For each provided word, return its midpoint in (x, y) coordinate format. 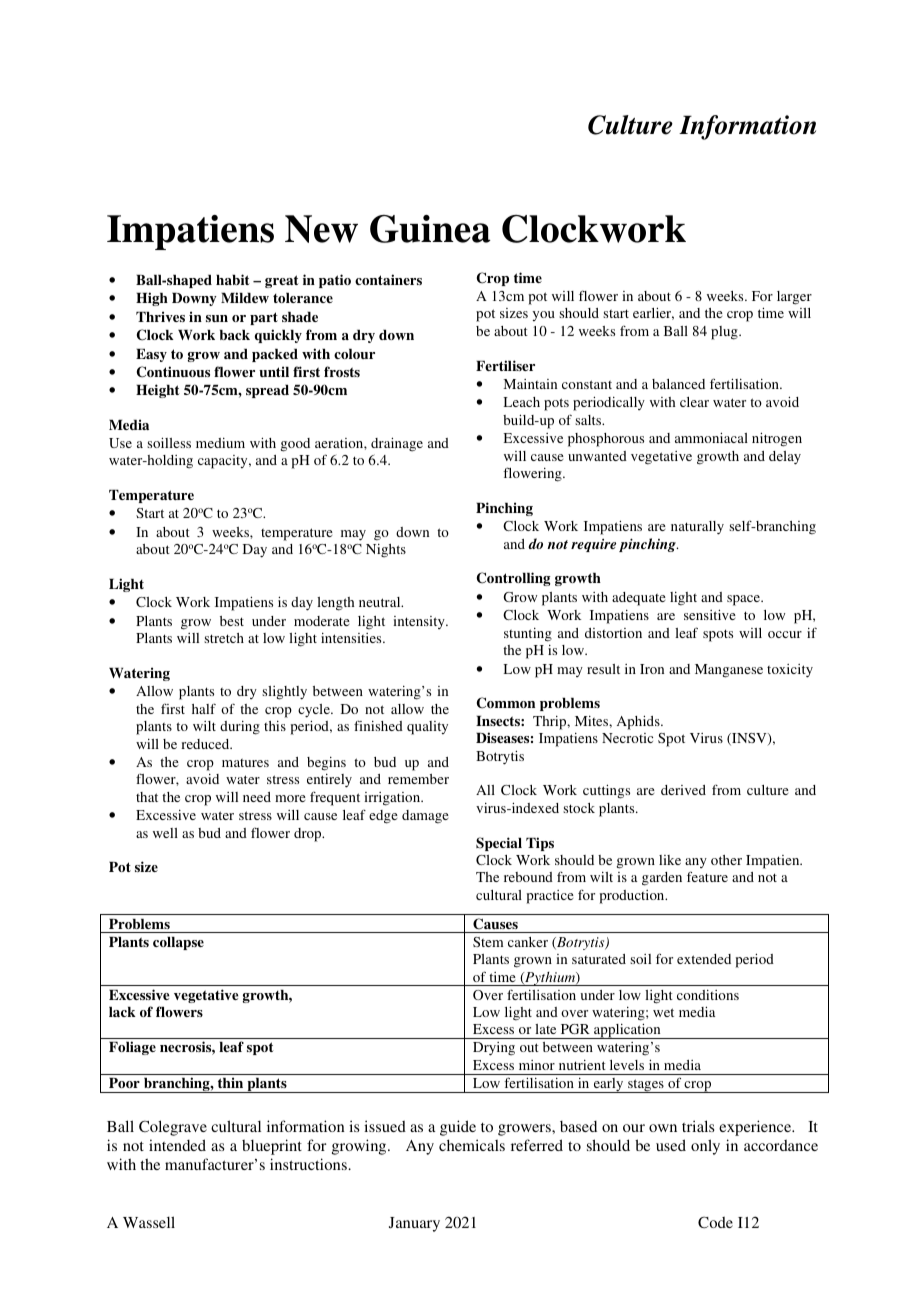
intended (177, 1145)
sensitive (710, 615)
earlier (653, 314)
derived (683, 790)
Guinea (430, 229)
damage (425, 817)
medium (220, 443)
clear (694, 402)
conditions (708, 995)
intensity (420, 622)
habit (233, 279)
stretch (224, 638)
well (165, 833)
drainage (397, 445)
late (545, 1029)
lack (122, 1012)
